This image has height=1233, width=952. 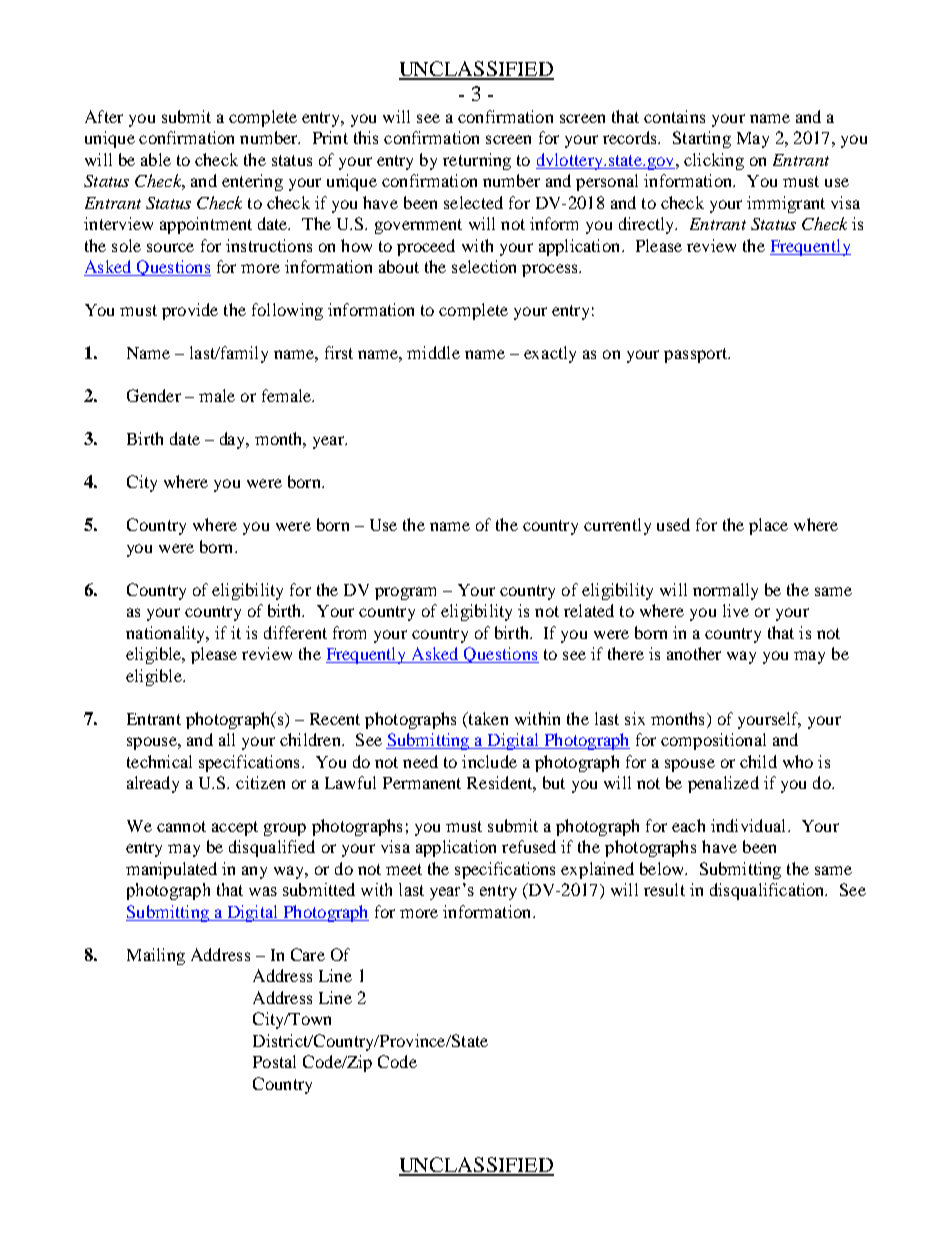 I want to click on able, so click(x=156, y=159).
